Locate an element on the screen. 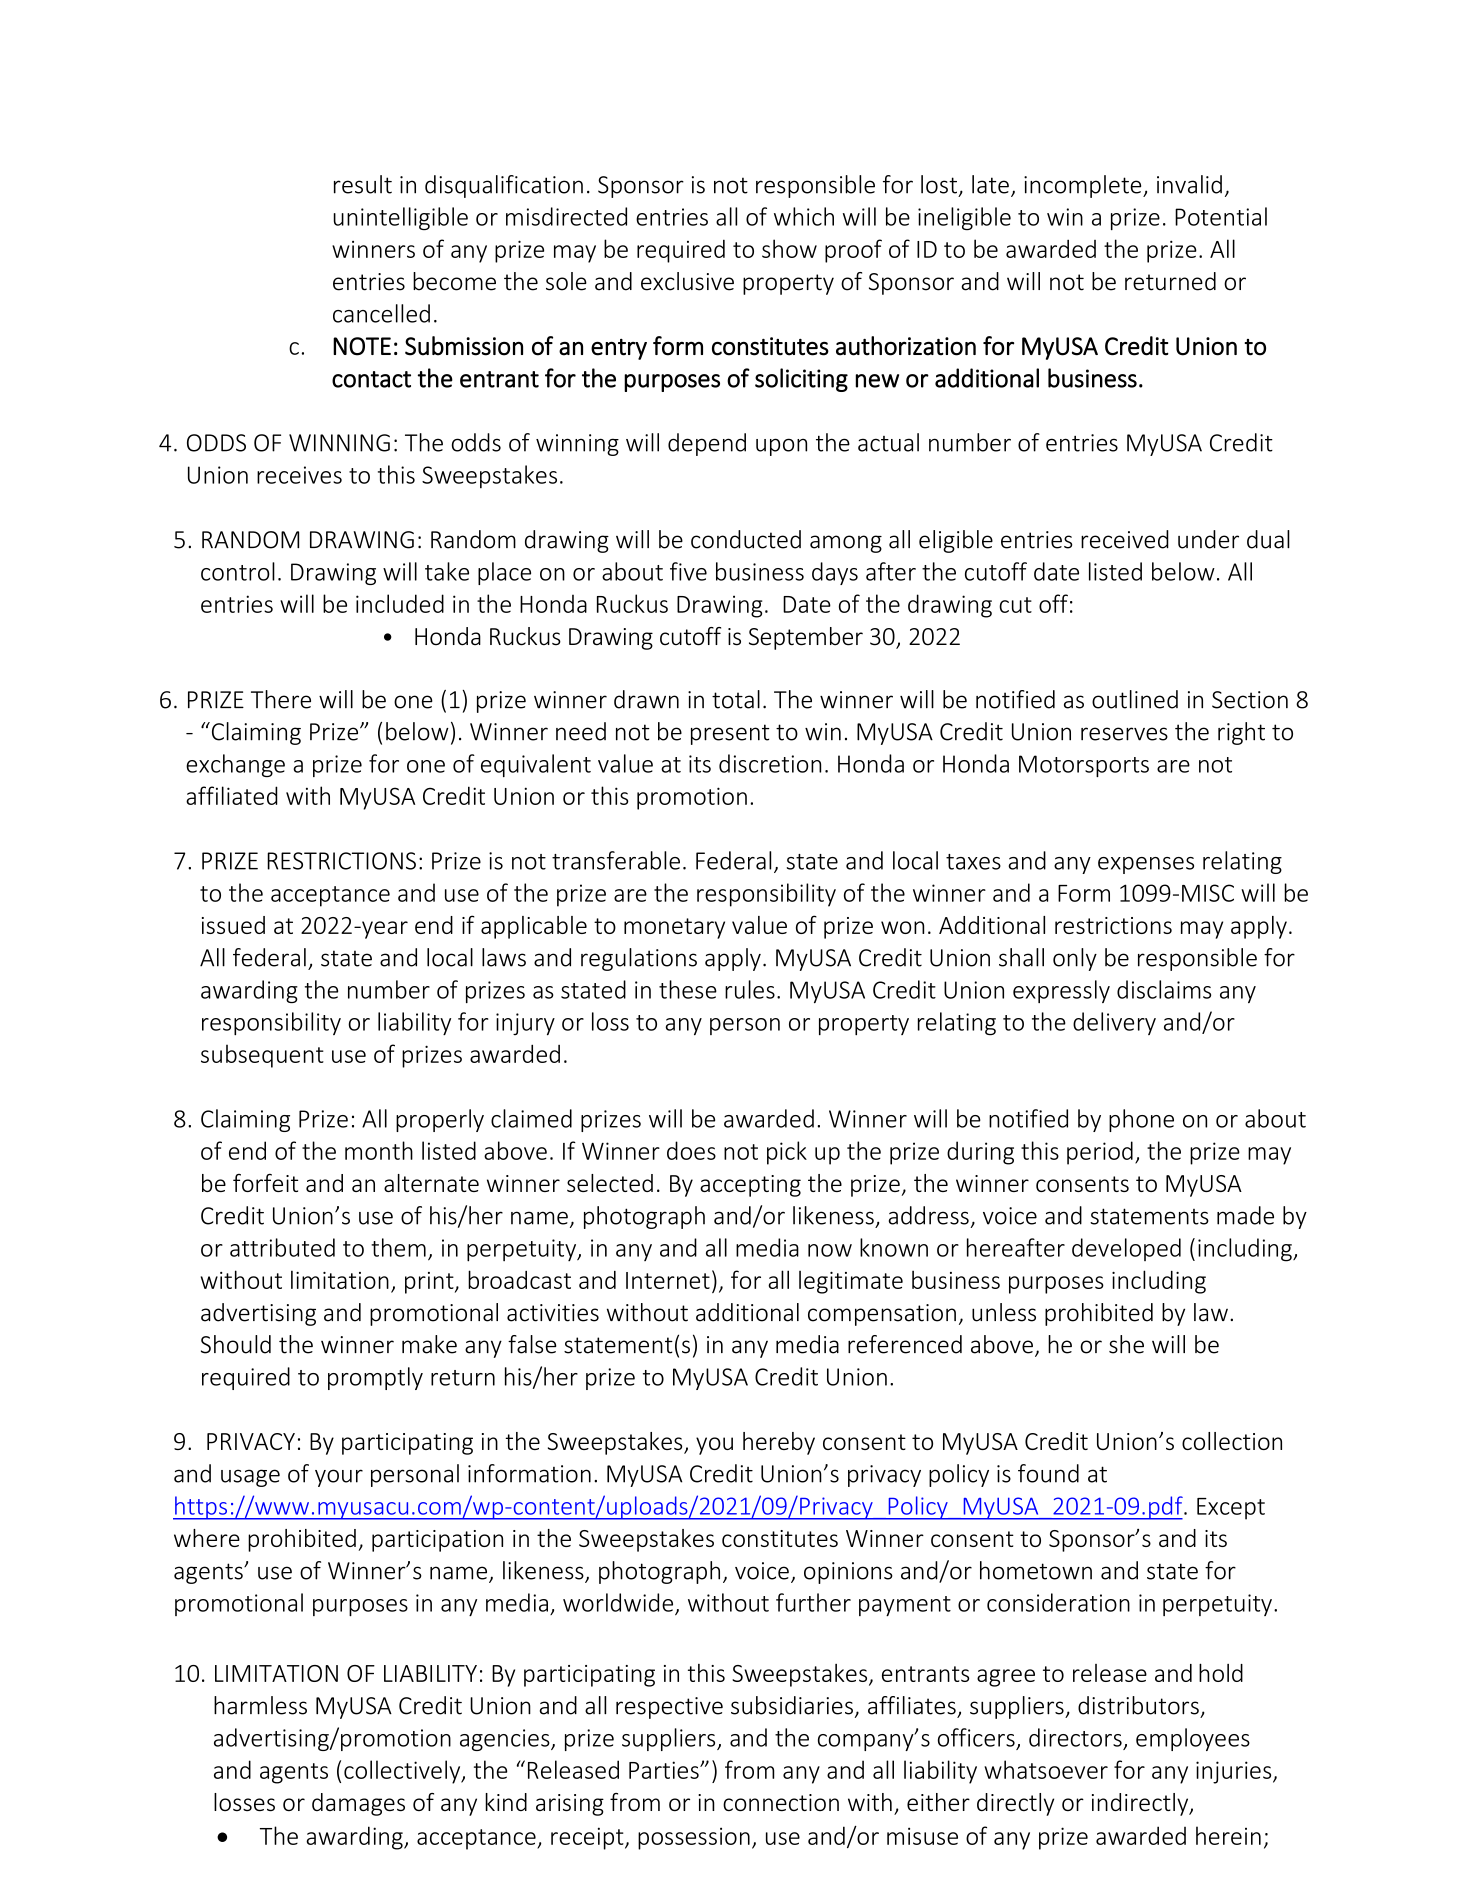 This screenshot has width=1471, height=1903. show is located at coordinates (789, 248).
